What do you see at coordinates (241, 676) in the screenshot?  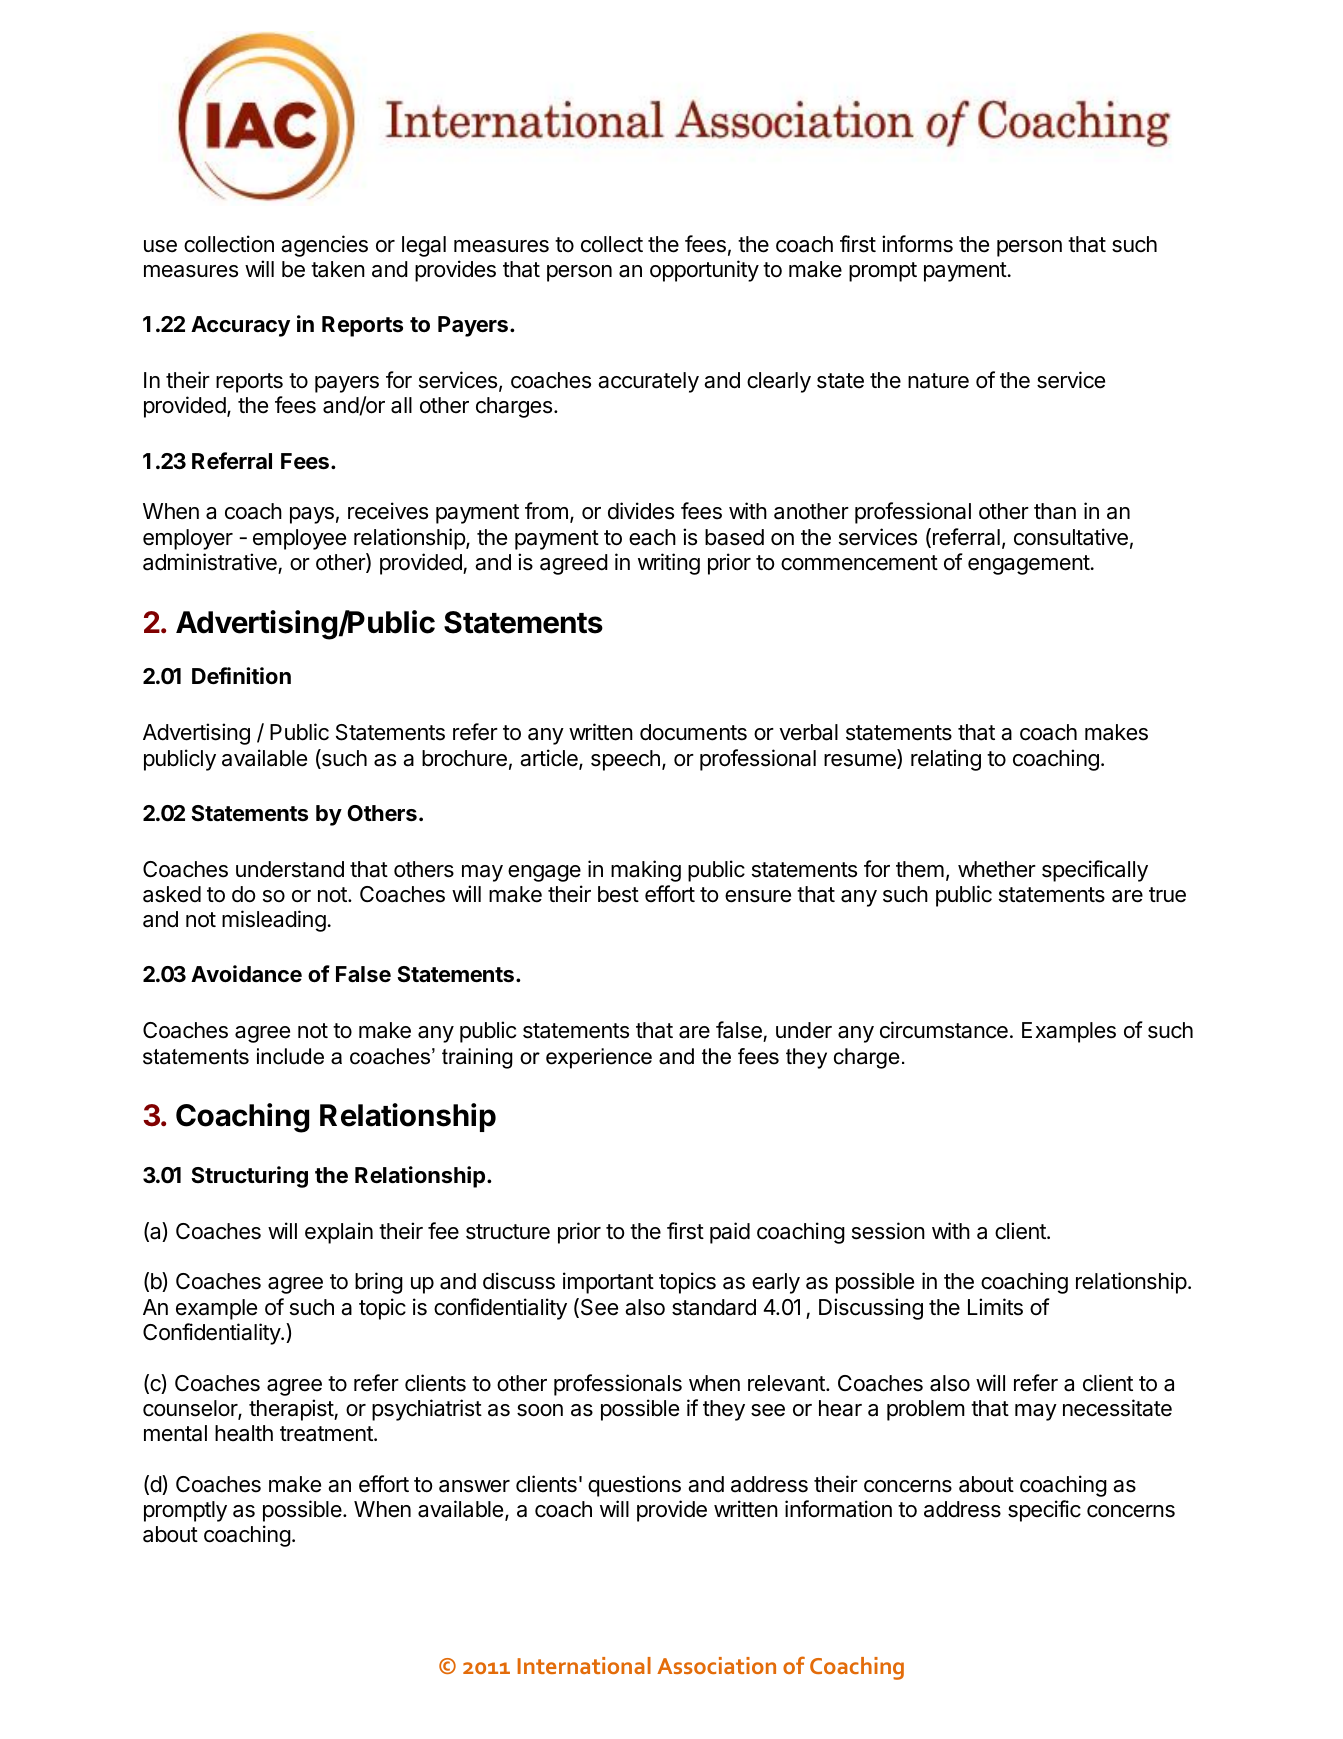 I see `Definition` at bounding box center [241, 676].
